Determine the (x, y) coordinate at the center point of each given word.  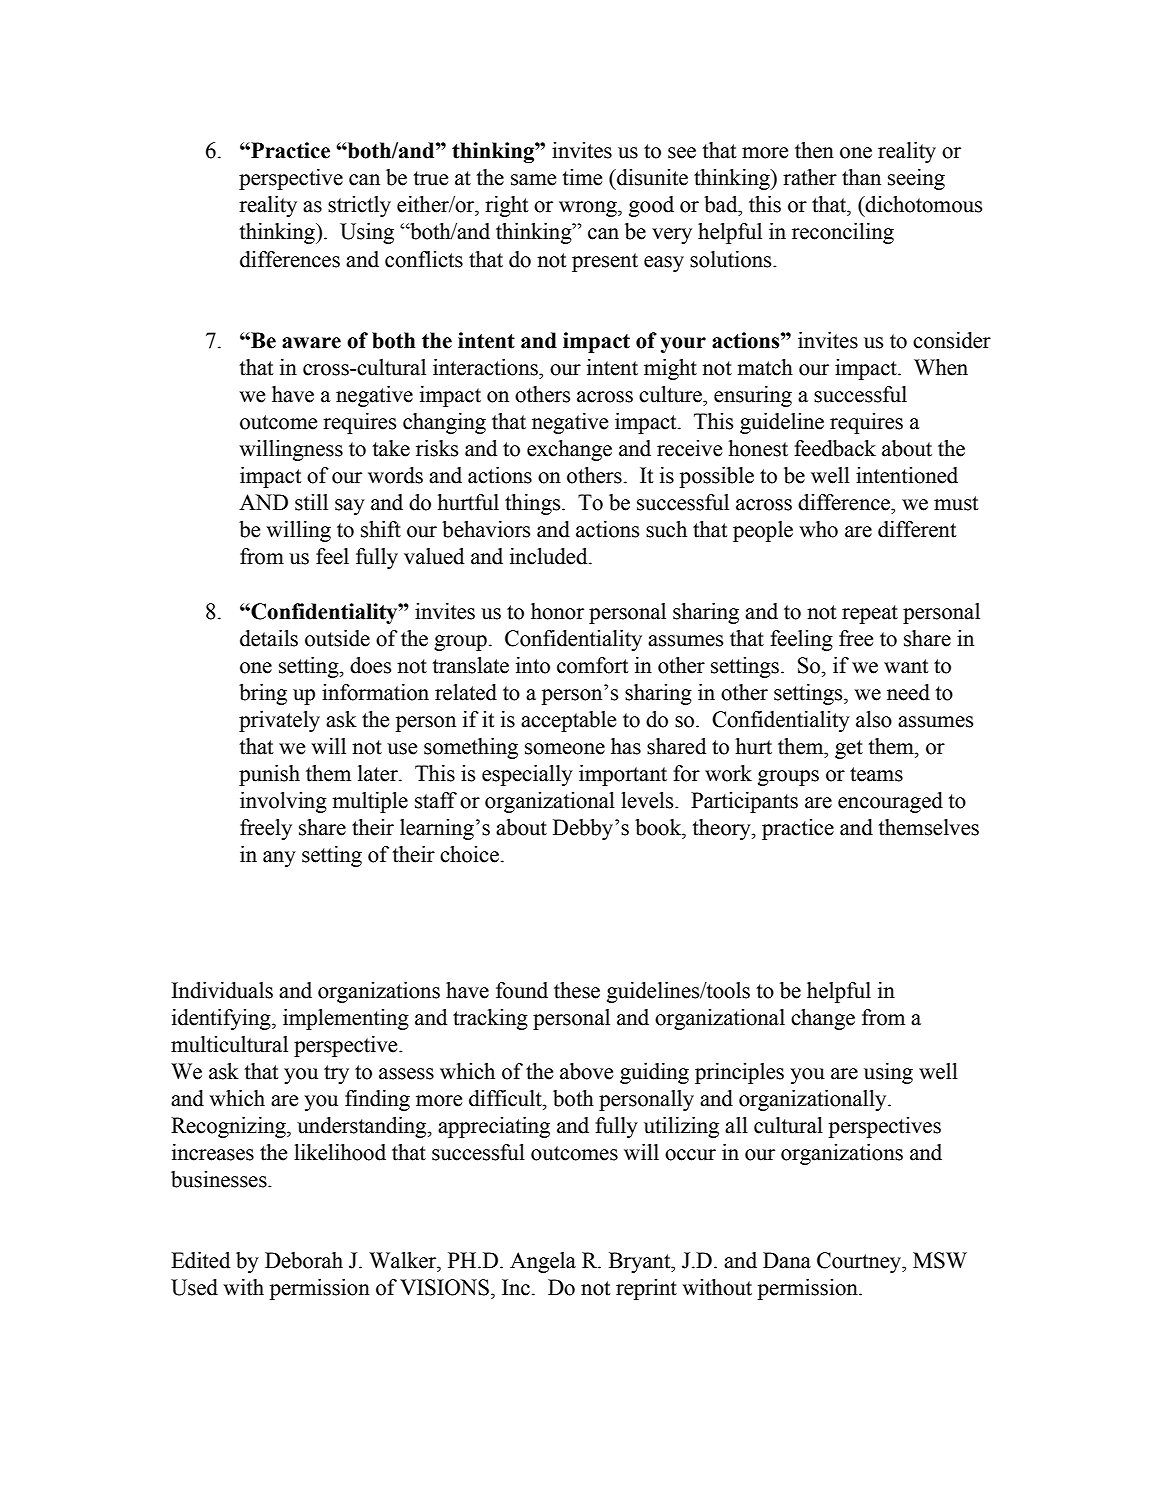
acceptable (568, 721)
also (874, 719)
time (582, 177)
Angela (543, 1262)
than (861, 177)
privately (279, 721)
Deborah (304, 1260)
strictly (359, 206)
